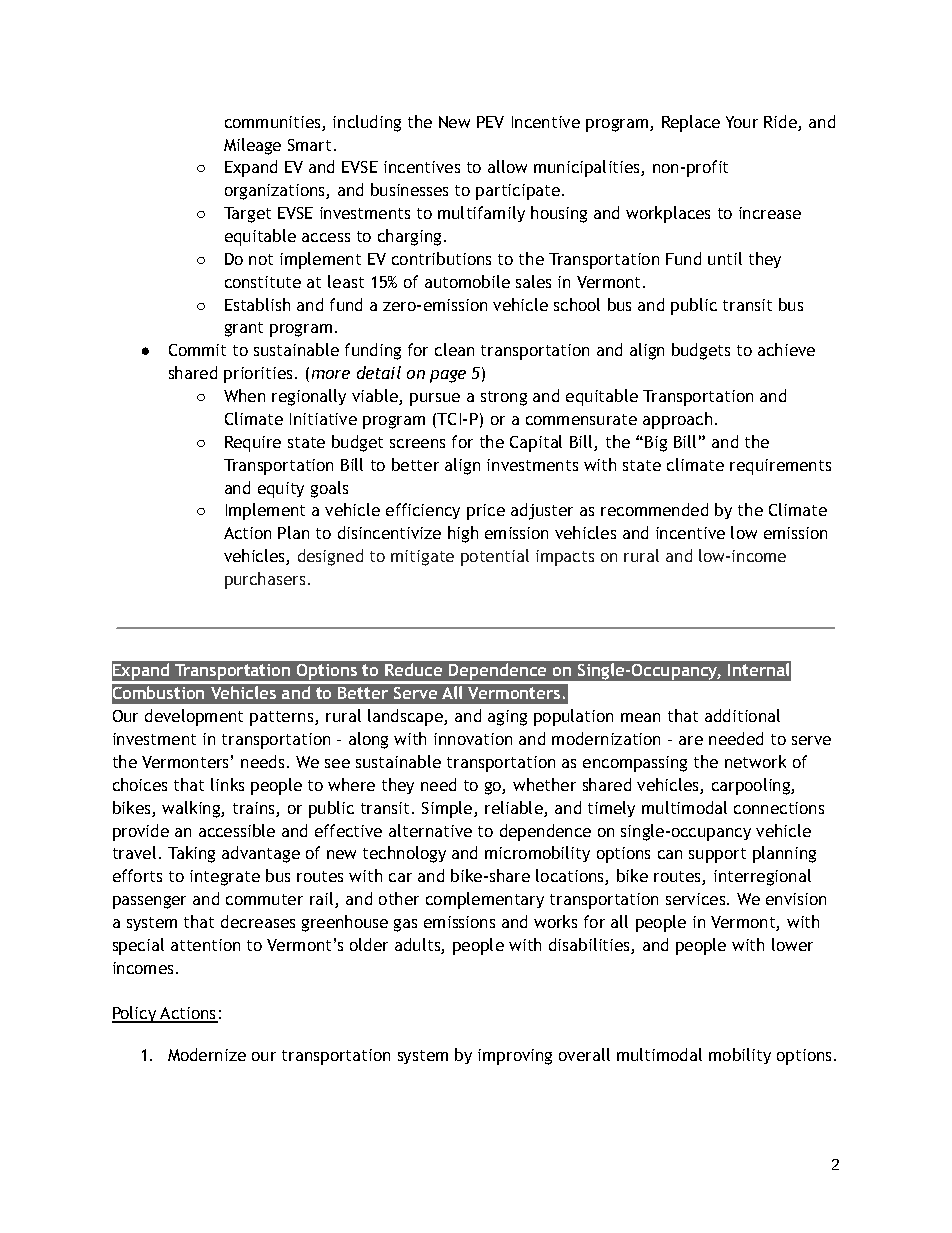  Describe the element at coordinates (244, 395) in the image. I see `When` at that location.
